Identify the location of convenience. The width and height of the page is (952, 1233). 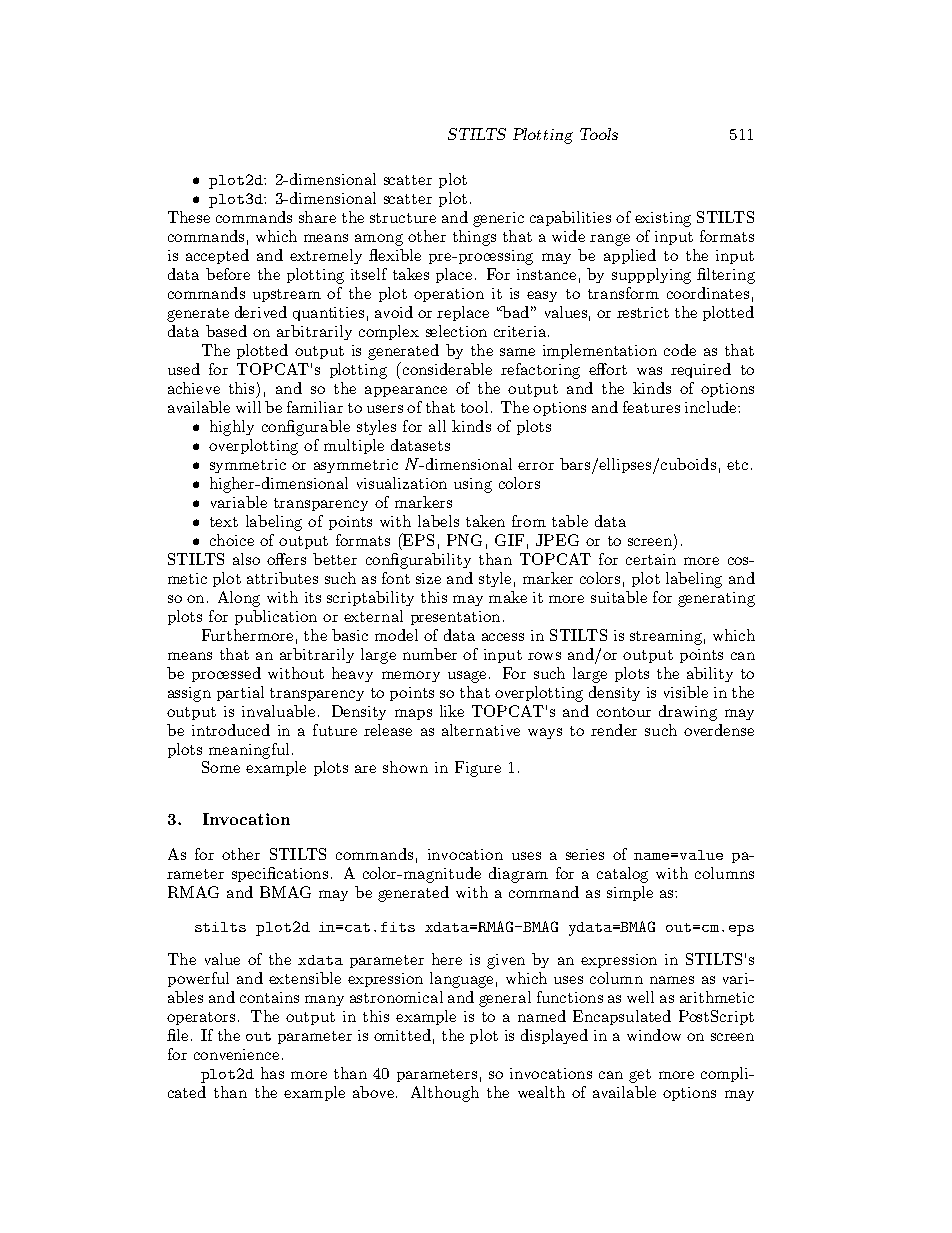
(236, 1054).
